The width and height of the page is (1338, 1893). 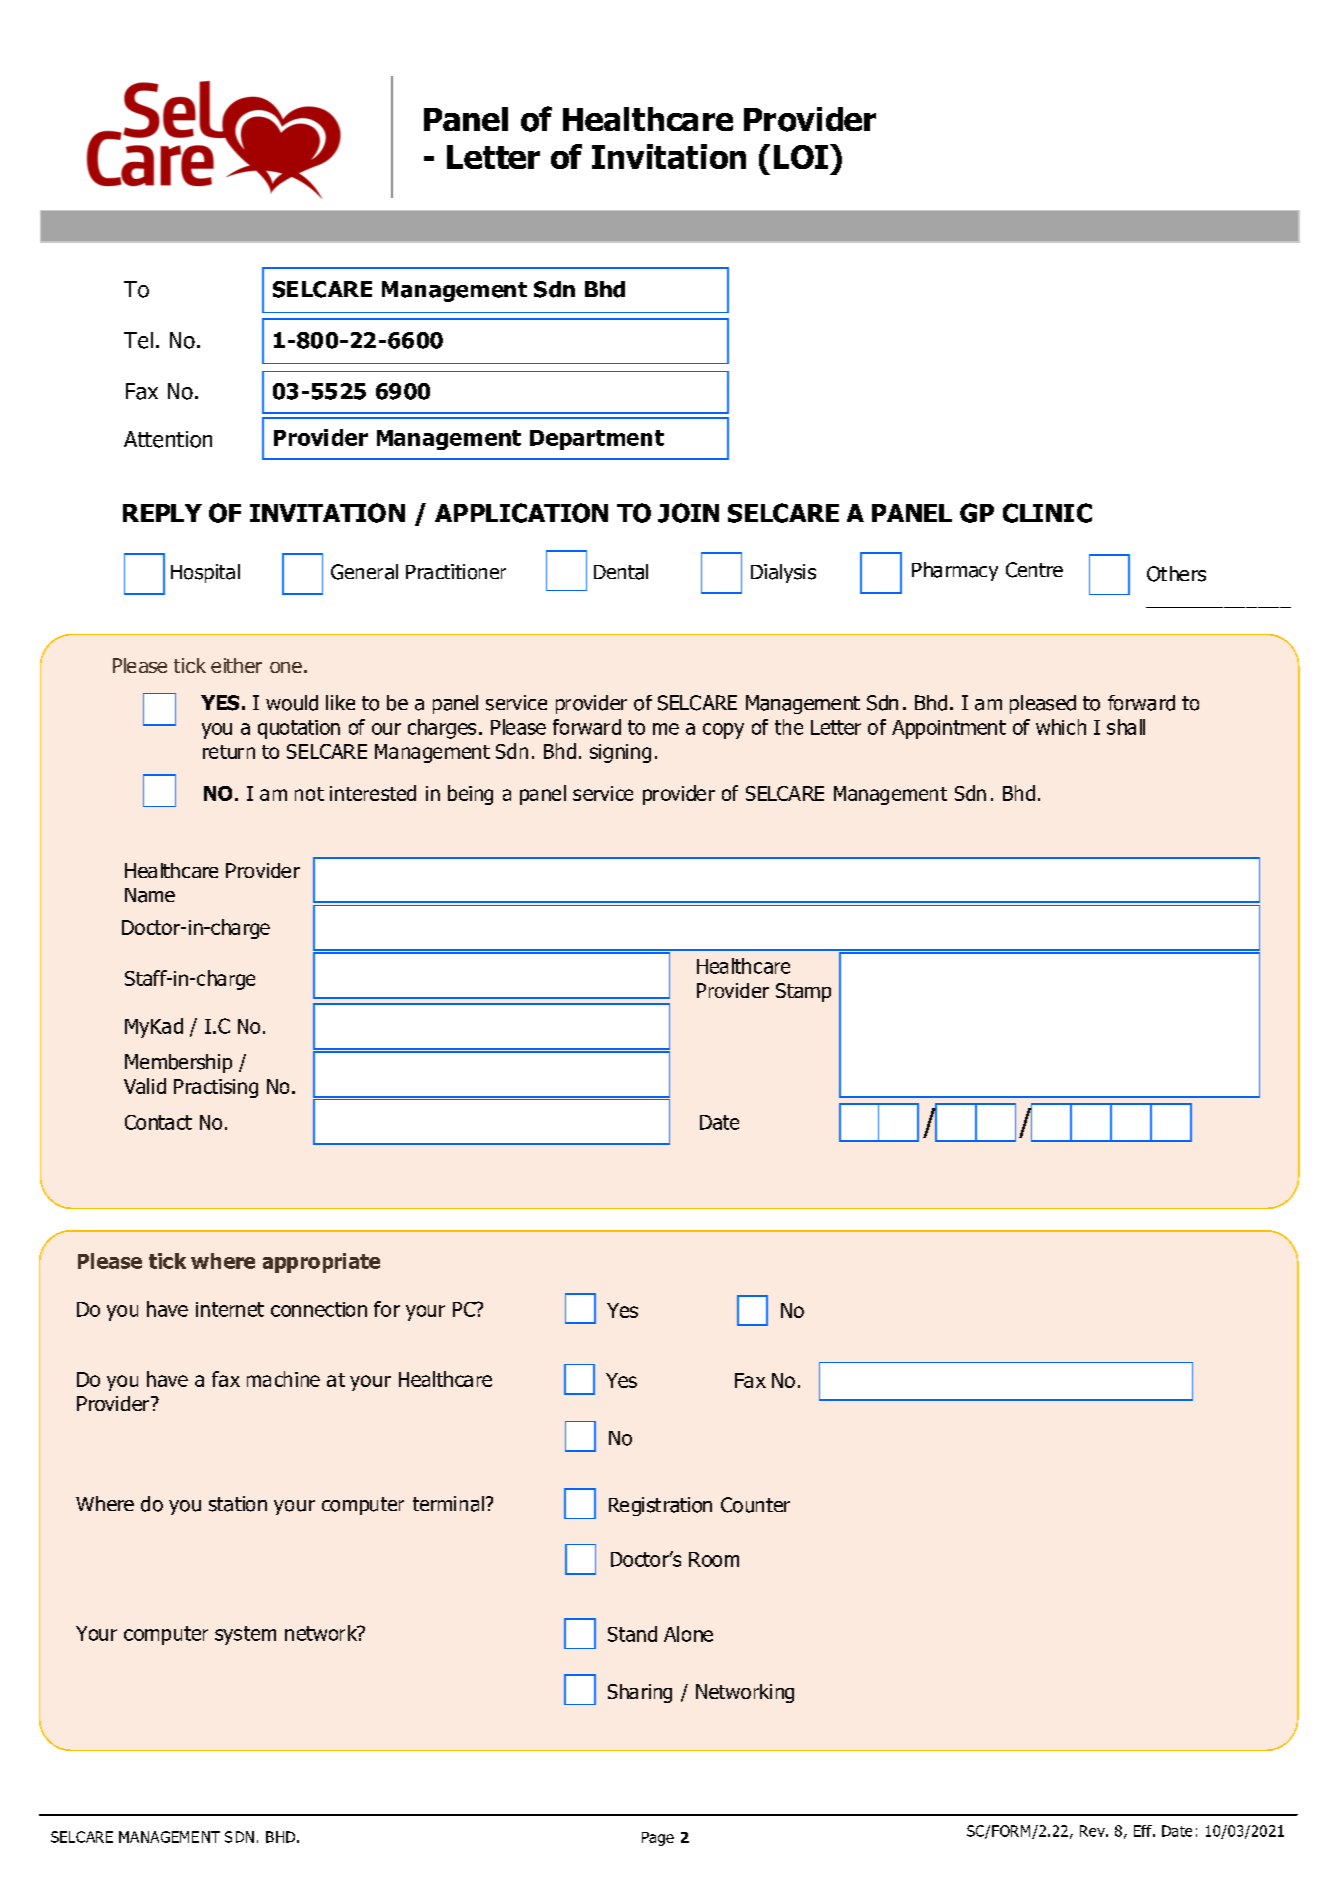 What do you see at coordinates (658, 1839) in the page?
I see `Page` at bounding box center [658, 1839].
